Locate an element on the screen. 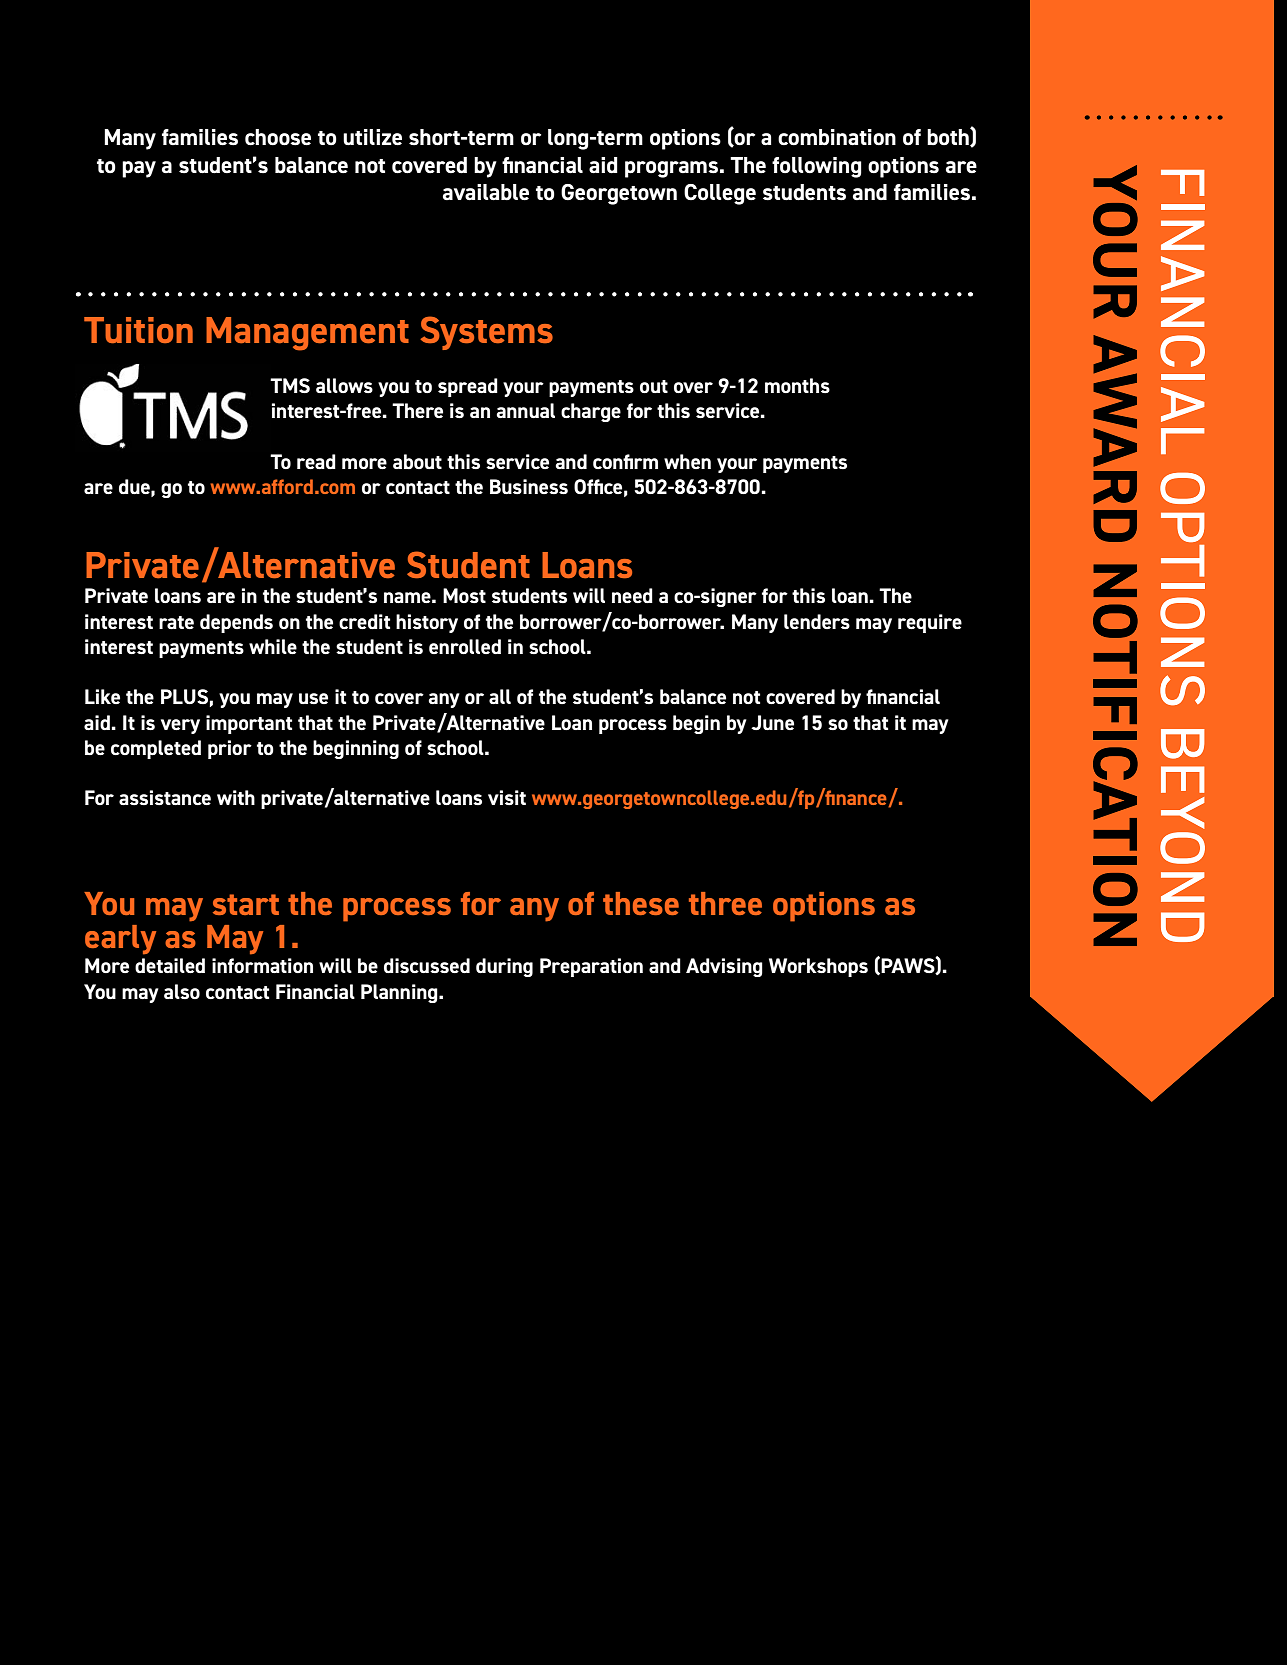 The width and height of the screenshot is (1287, 1665). lenders is located at coordinates (817, 621).
